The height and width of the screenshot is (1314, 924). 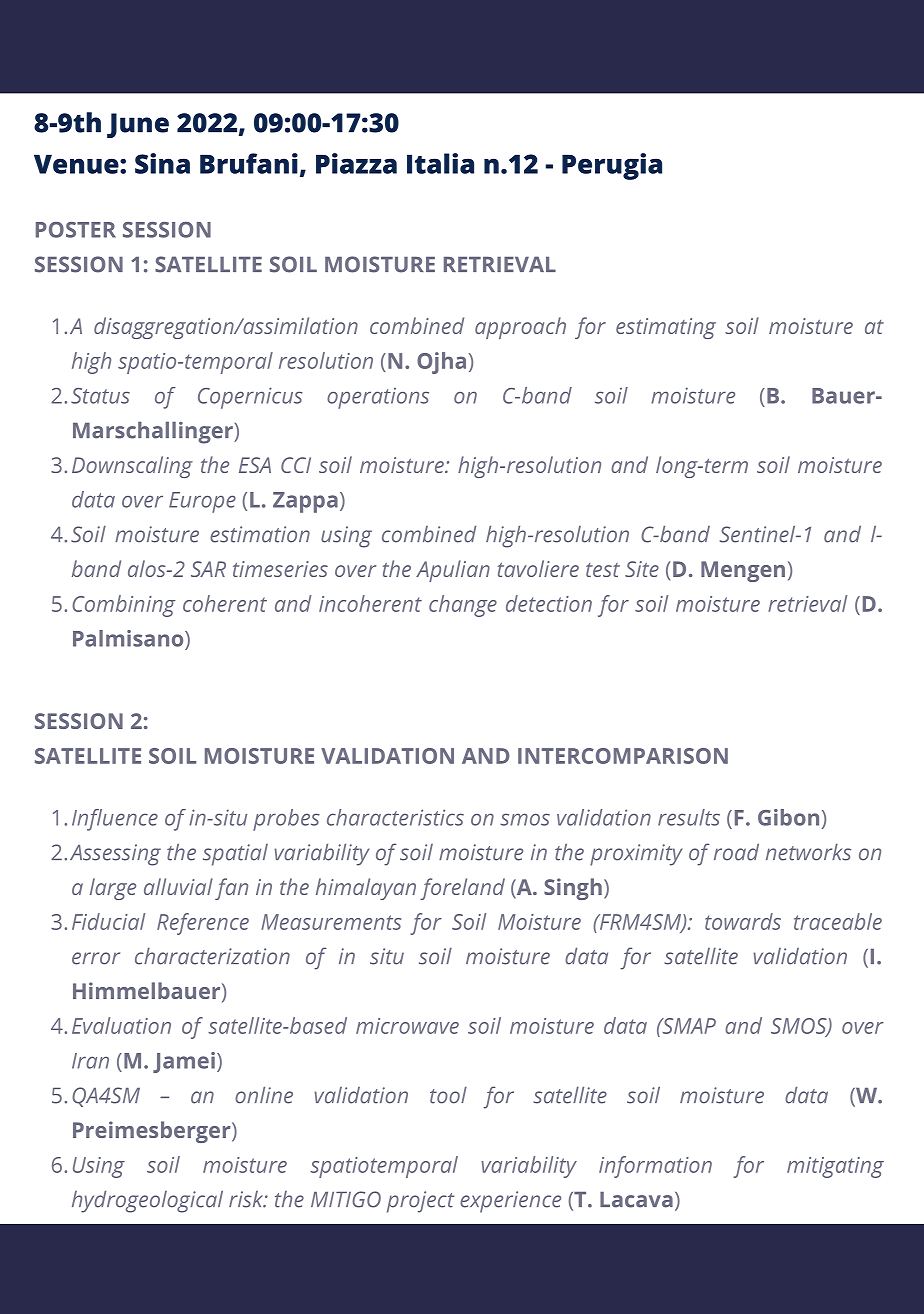 I want to click on online, so click(x=264, y=1095).
